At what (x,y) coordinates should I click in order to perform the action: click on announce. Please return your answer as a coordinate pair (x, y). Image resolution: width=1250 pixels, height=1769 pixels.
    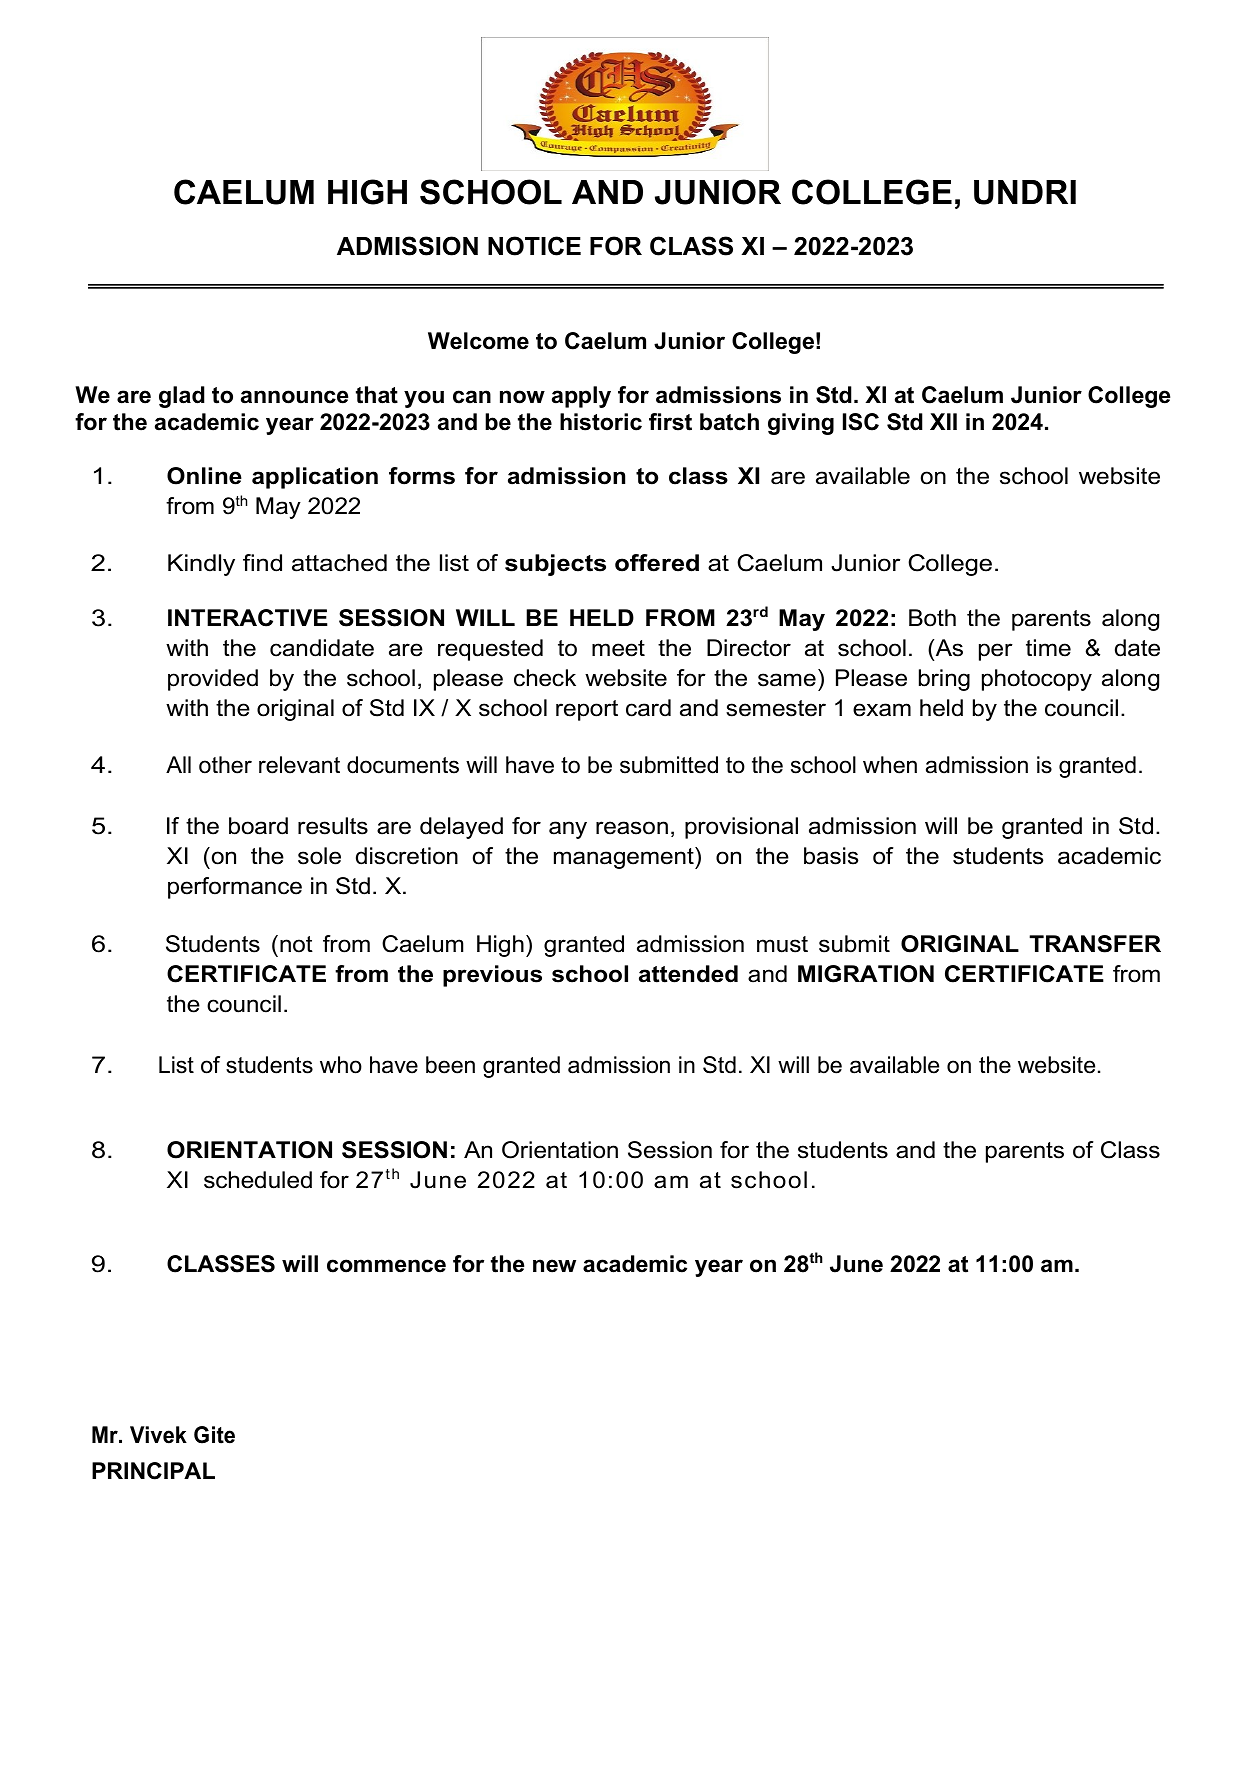
    Looking at the image, I should click on (294, 397).
